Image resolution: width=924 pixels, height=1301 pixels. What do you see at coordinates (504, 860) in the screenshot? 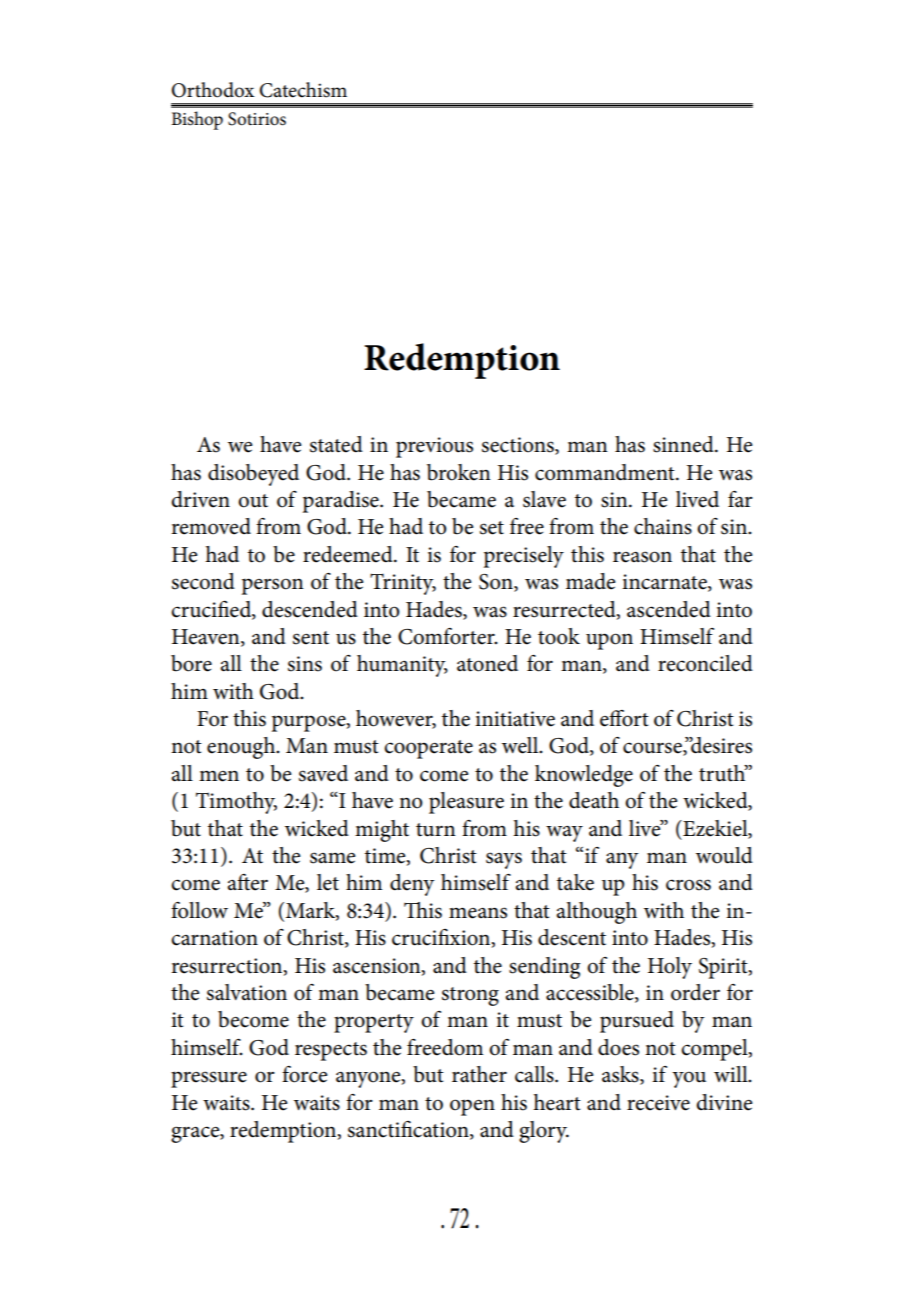
I see `says` at bounding box center [504, 860].
